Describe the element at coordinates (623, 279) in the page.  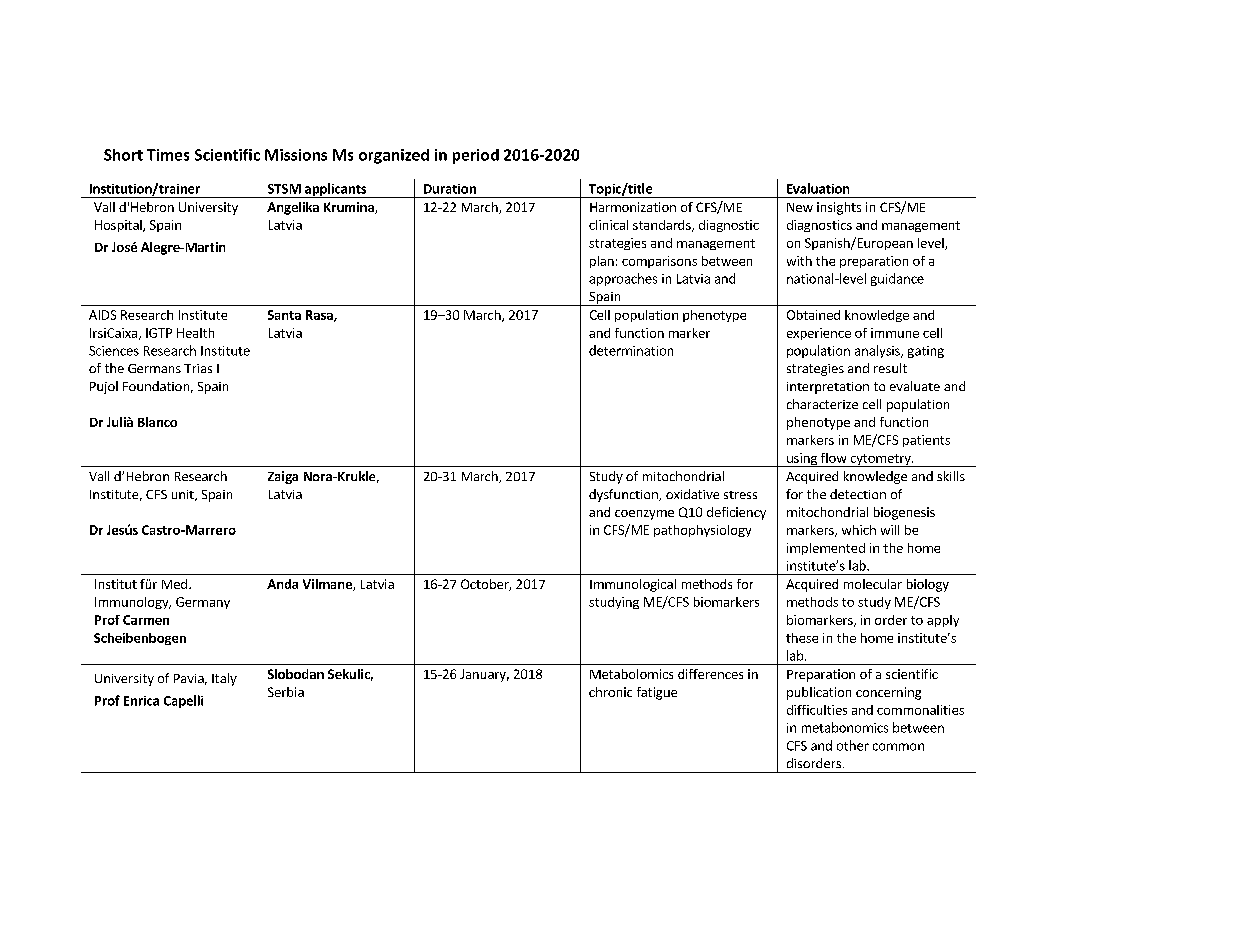
I see `approaches` at that location.
